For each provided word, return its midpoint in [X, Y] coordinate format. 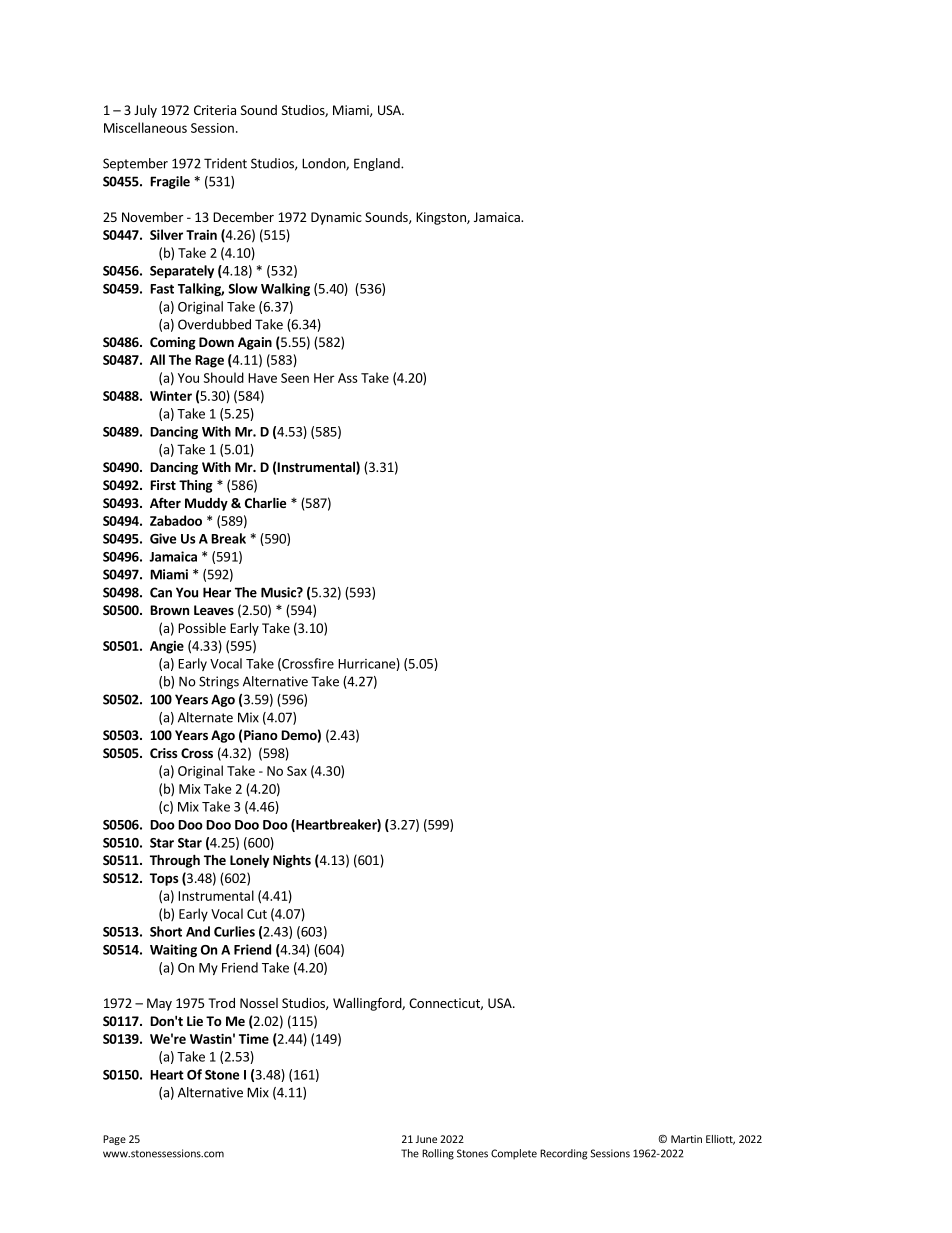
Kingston [442, 218]
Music [279, 592]
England [378, 164]
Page [114, 1140]
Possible [202, 628]
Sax [297, 771]
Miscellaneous [145, 127]
